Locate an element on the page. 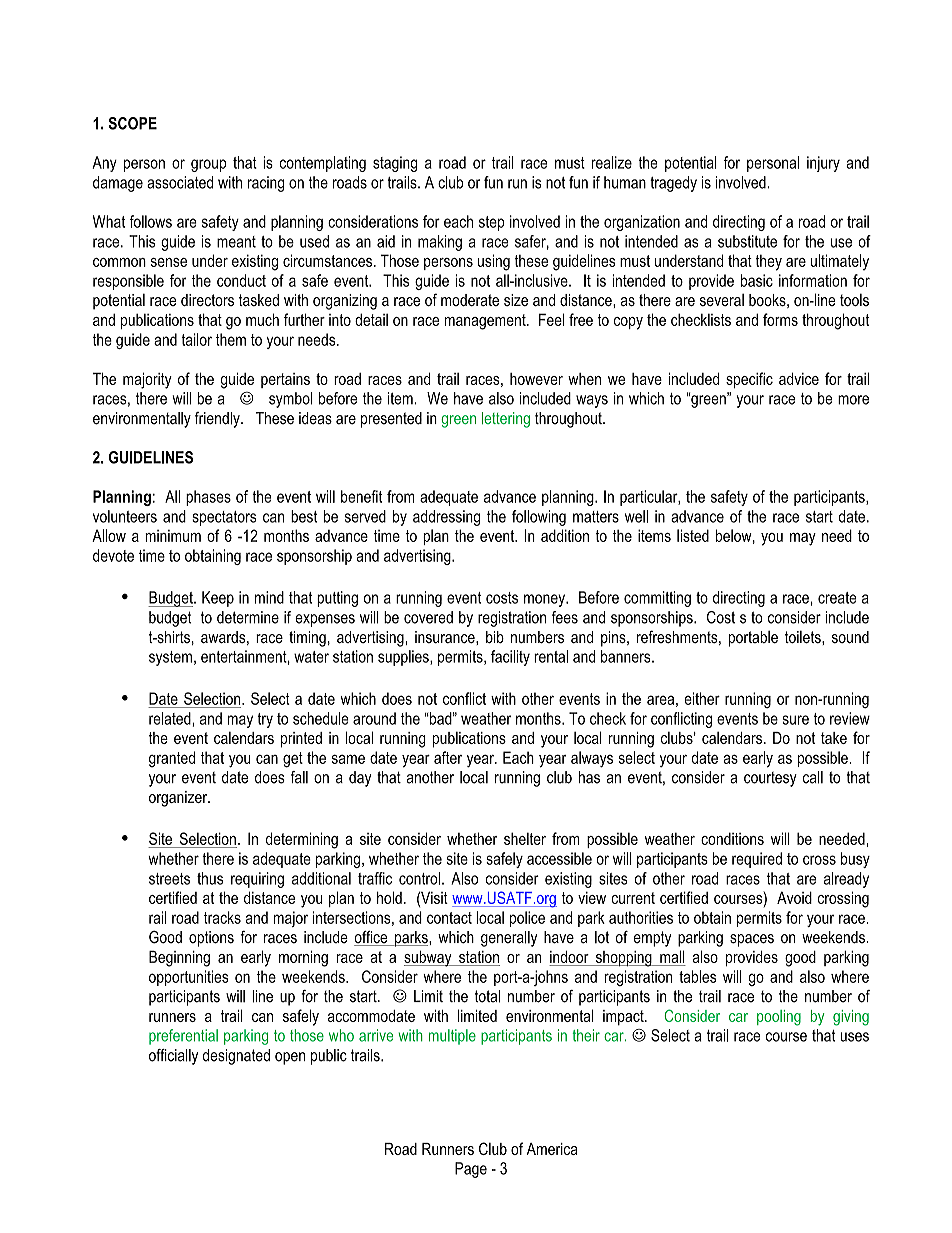 The image size is (952, 1233). bib is located at coordinates (495, 637).
